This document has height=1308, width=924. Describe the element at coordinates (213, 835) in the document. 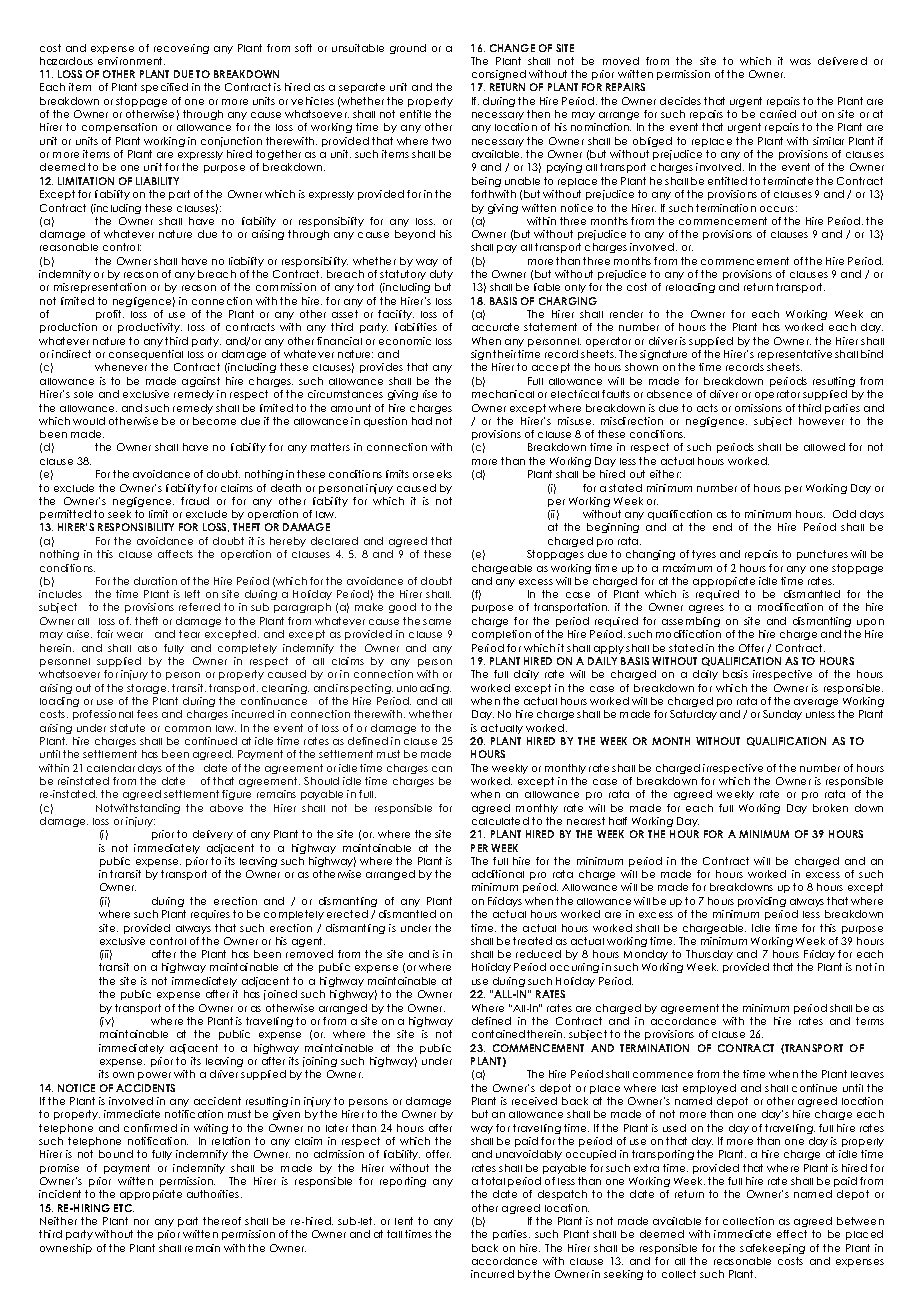

I see `delivery` at that location.
